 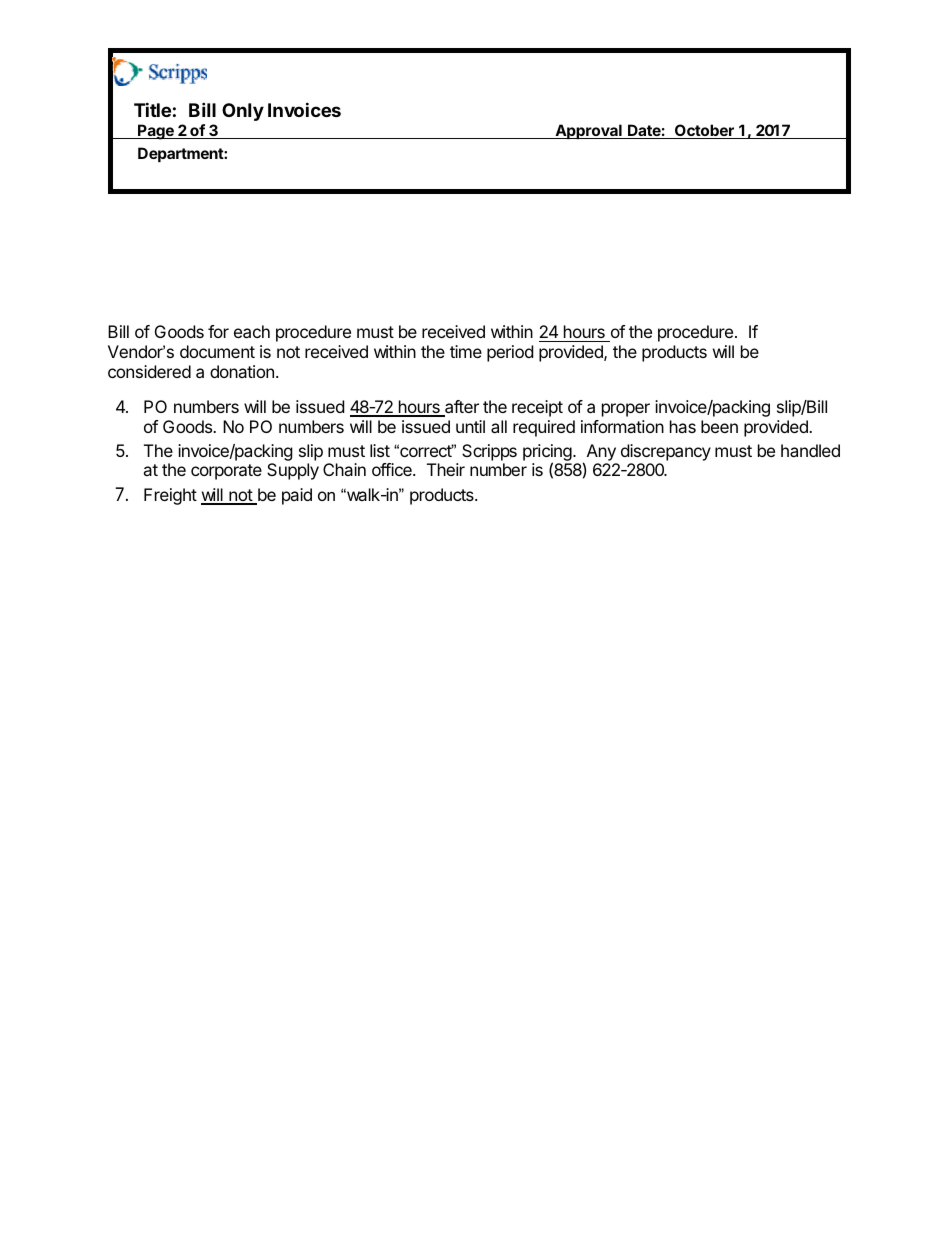 What do you see at coordinates (156, 132) in the page?
I see `Page` at bounding box center [156, 132].
